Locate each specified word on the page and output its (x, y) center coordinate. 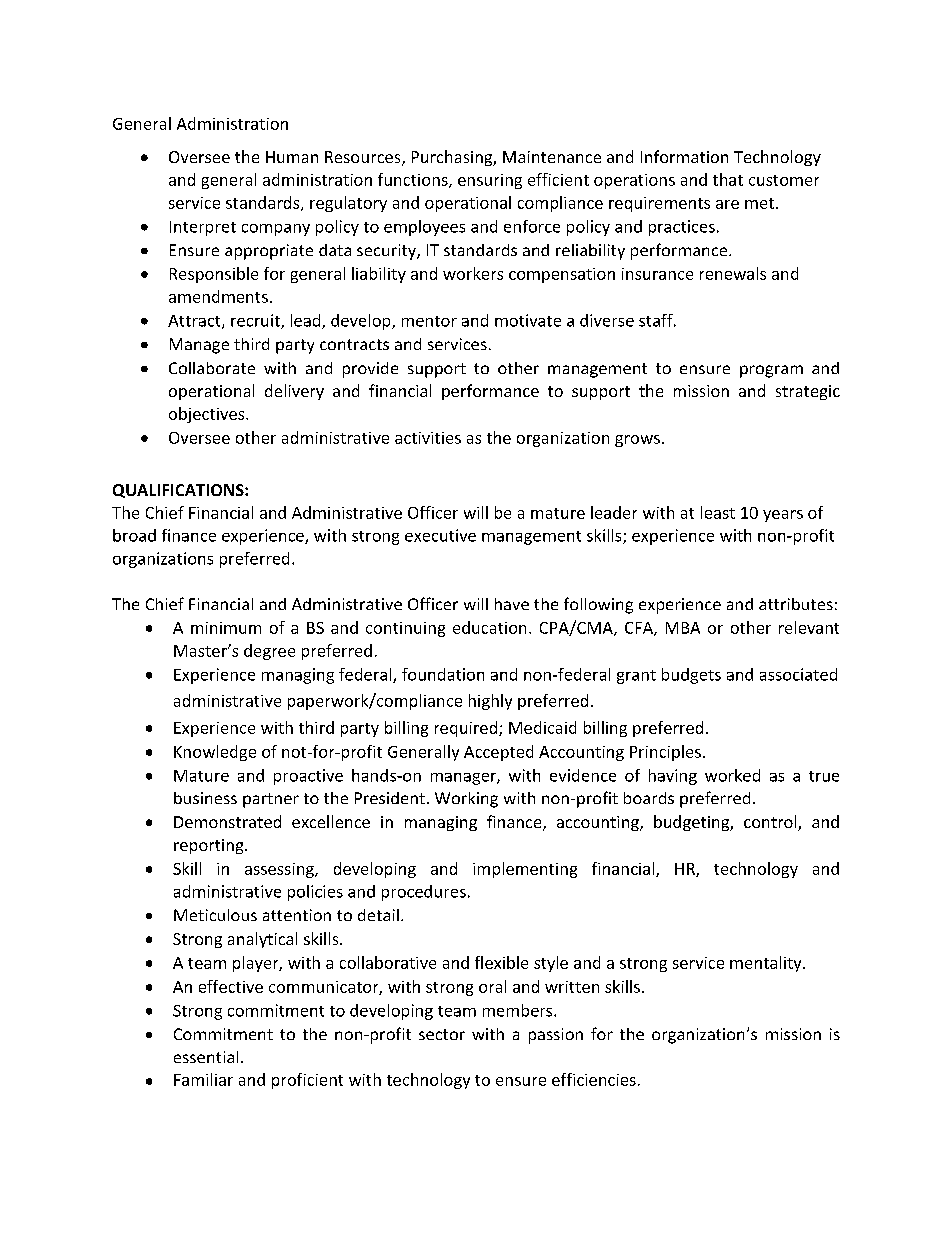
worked (732, 775)
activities (428, 438)
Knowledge (215, 753)
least (718, 512)
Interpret (203, 228)
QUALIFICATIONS (179, 491)
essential (206, 1057)
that (728, 179)
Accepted (498, 753)
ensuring (490, 181)
